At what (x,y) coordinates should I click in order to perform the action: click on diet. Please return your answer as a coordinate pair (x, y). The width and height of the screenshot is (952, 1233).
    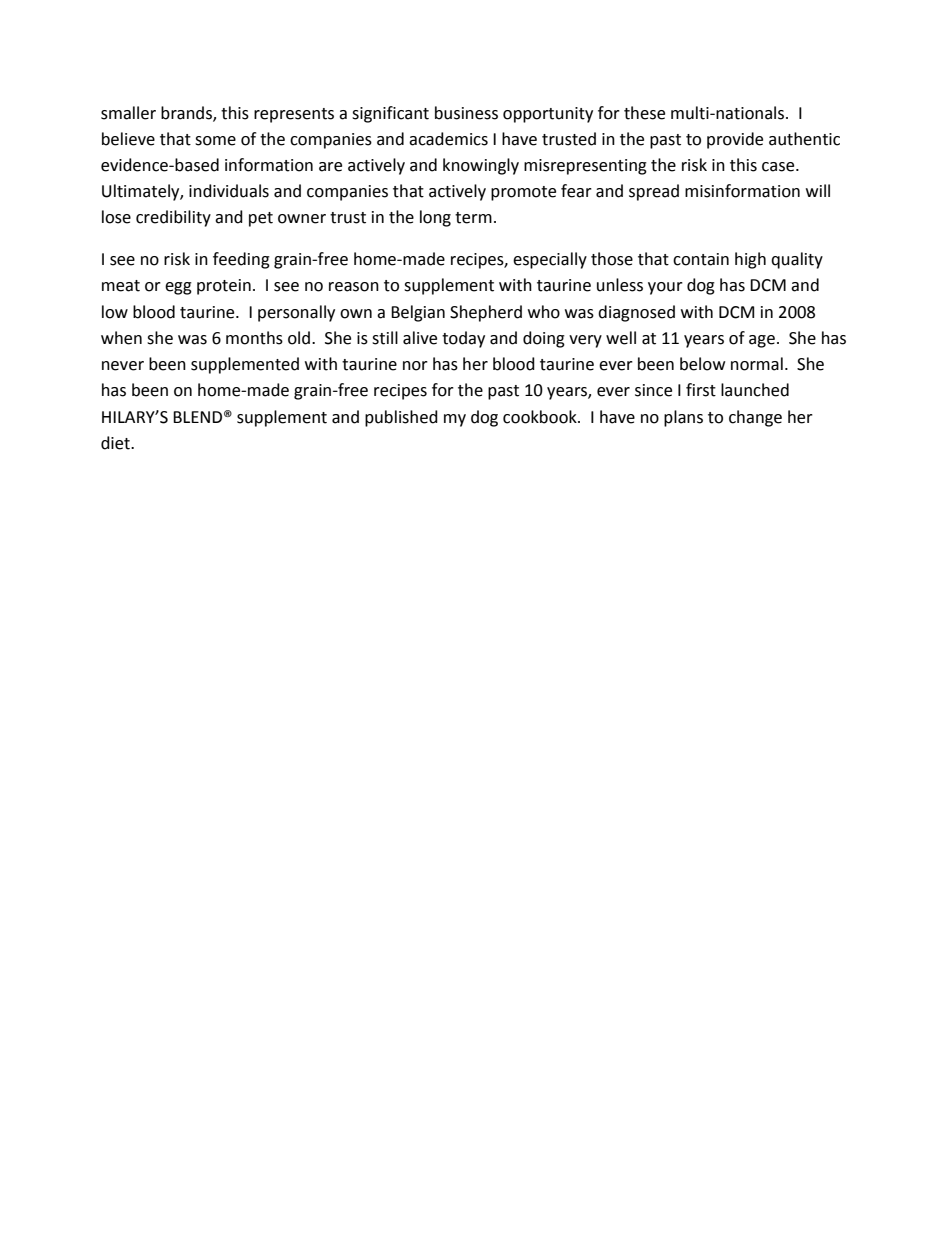
    Looking at the image, I should click on (116, 443).
